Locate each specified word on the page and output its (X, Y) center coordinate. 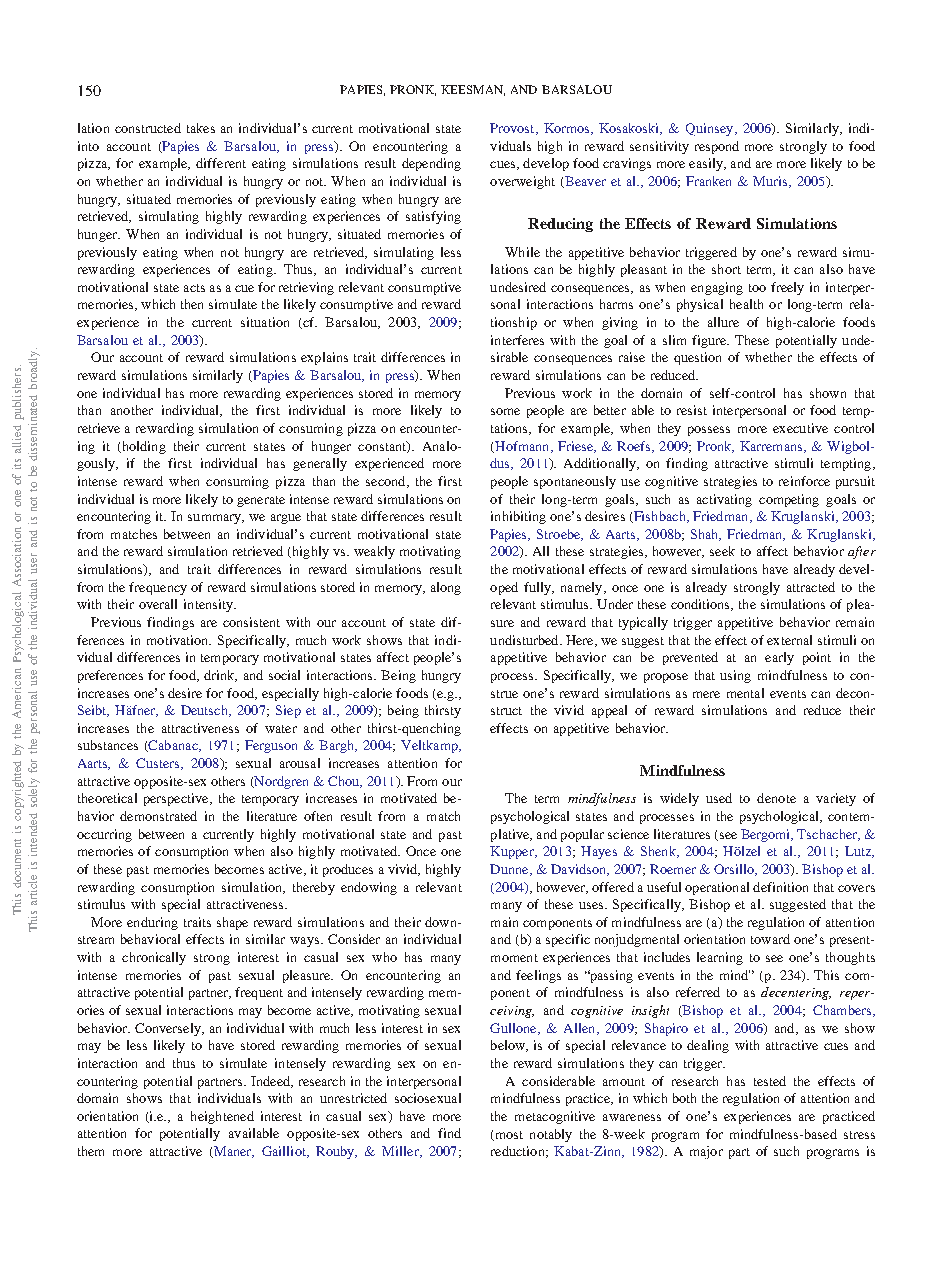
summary (215, 519)
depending (431, 164)
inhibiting (518, 517)
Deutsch (205, 711)
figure (710, 341)
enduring (152, 923)
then (192, 304)
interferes (517, 340)
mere (706, 694)
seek (722, 551)
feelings (538, 976)
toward (770, 939)
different (221, 163)
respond (717, 147)
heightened (222, 1117)
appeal (609, 711)
